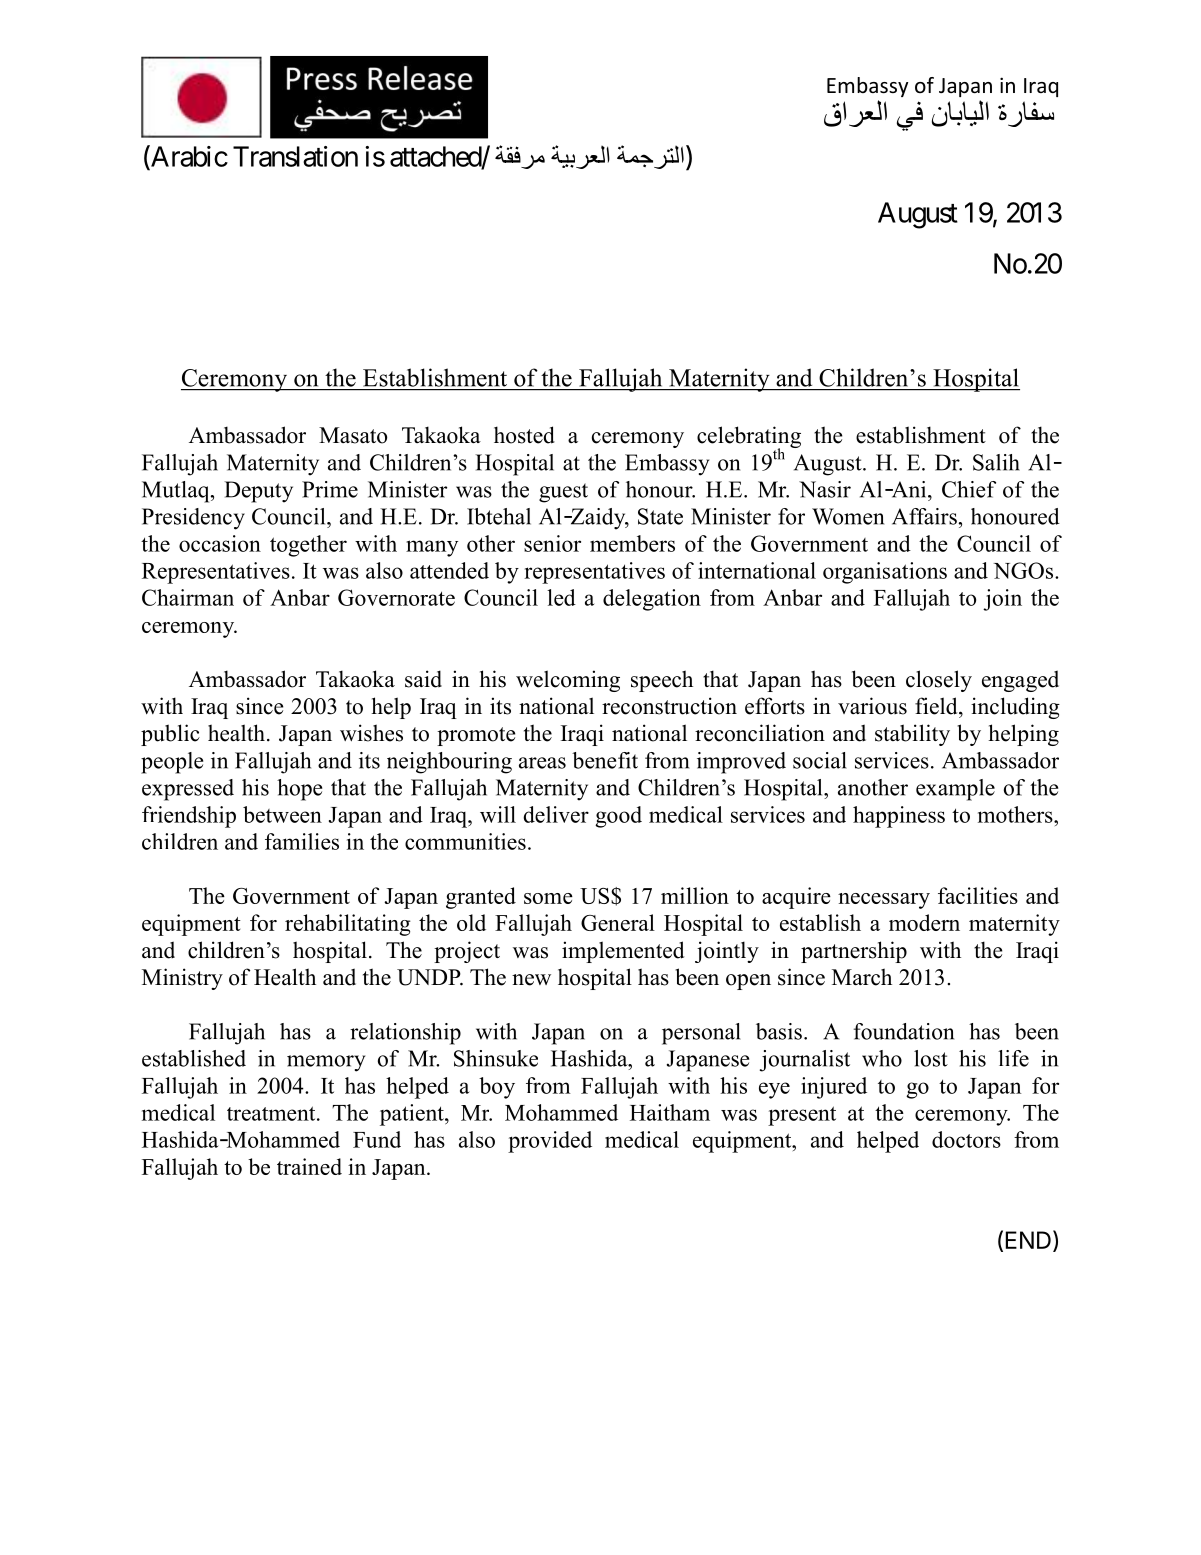  I want to click on Prime, so click(330, 489).
